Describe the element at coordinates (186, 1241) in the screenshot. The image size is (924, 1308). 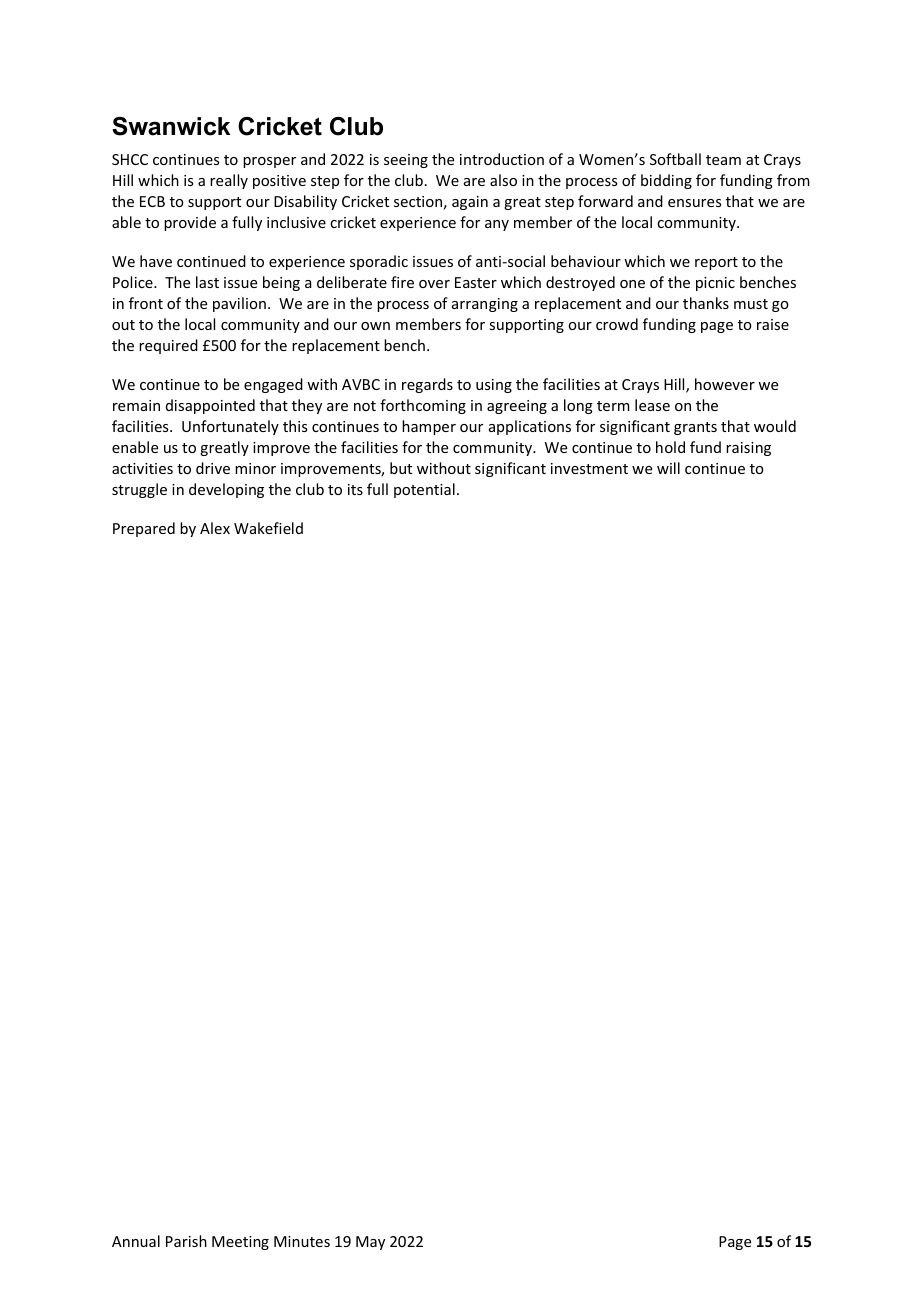
I see `Parish` at that location.
